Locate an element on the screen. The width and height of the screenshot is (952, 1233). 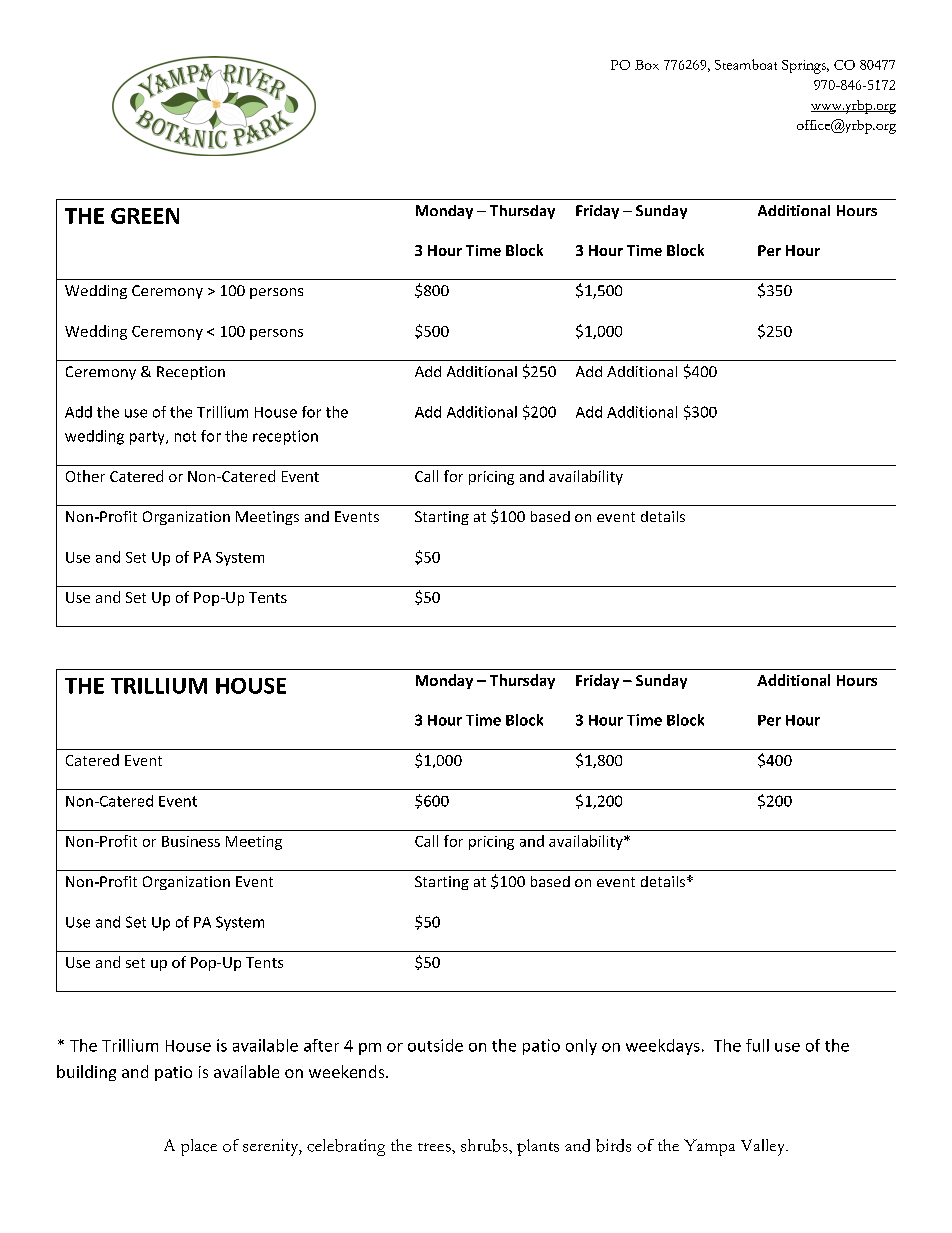
Business is located at coordinates (191, 841).
